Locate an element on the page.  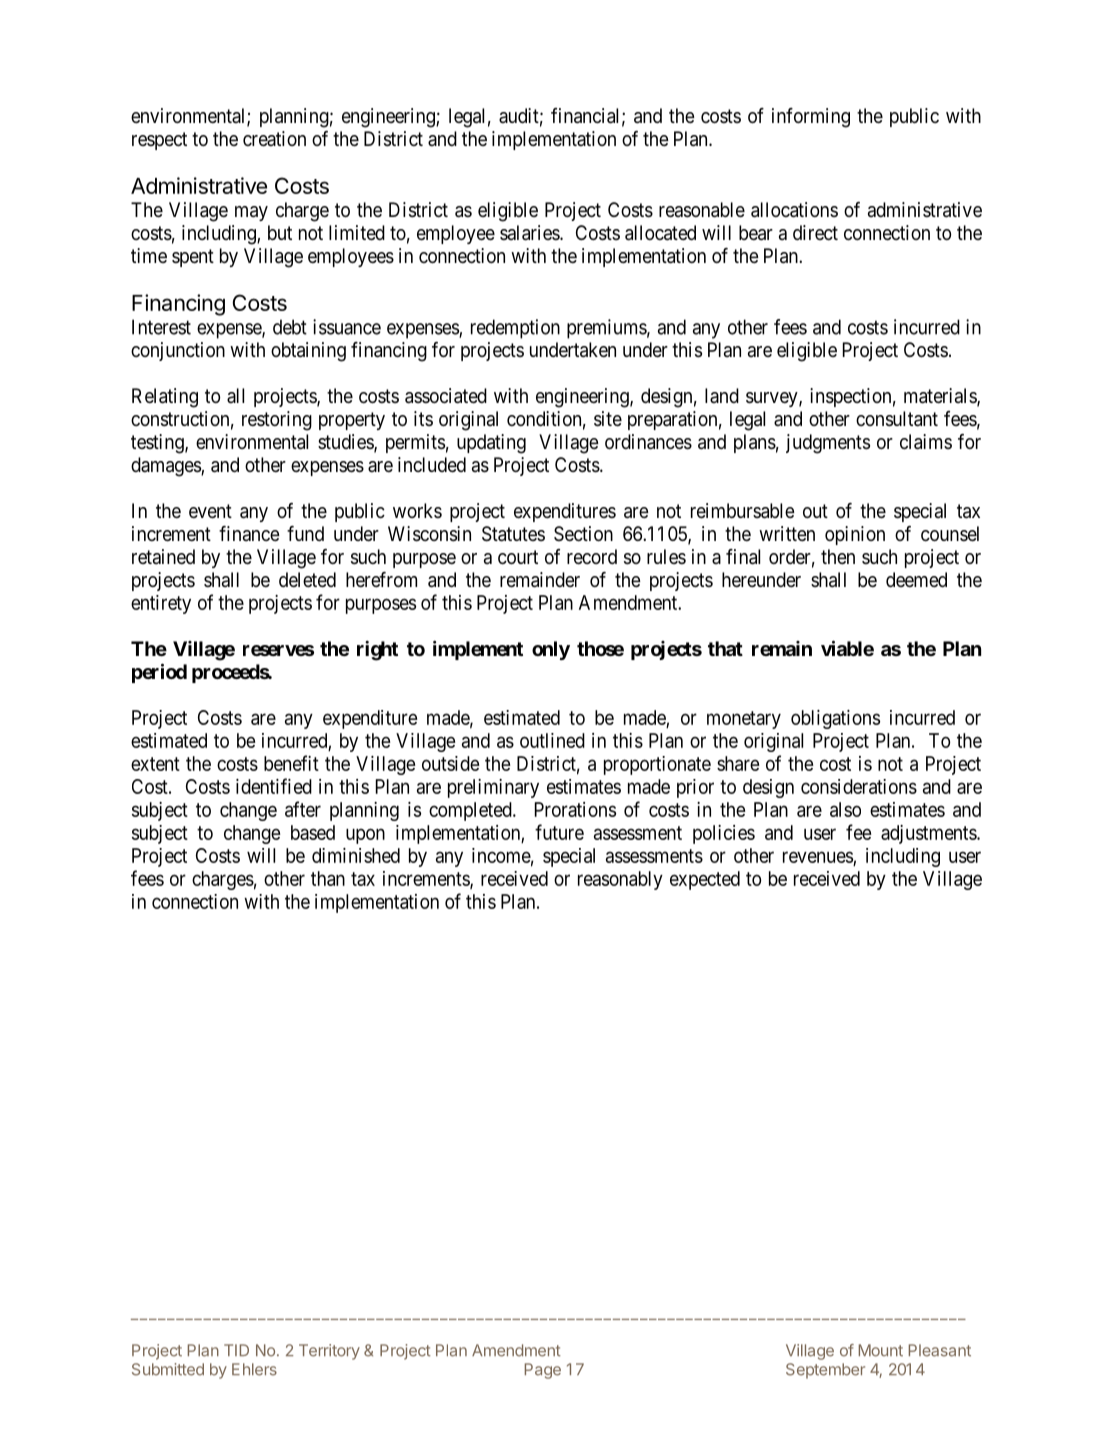
reasonably is located at coordinates (620, 880).
